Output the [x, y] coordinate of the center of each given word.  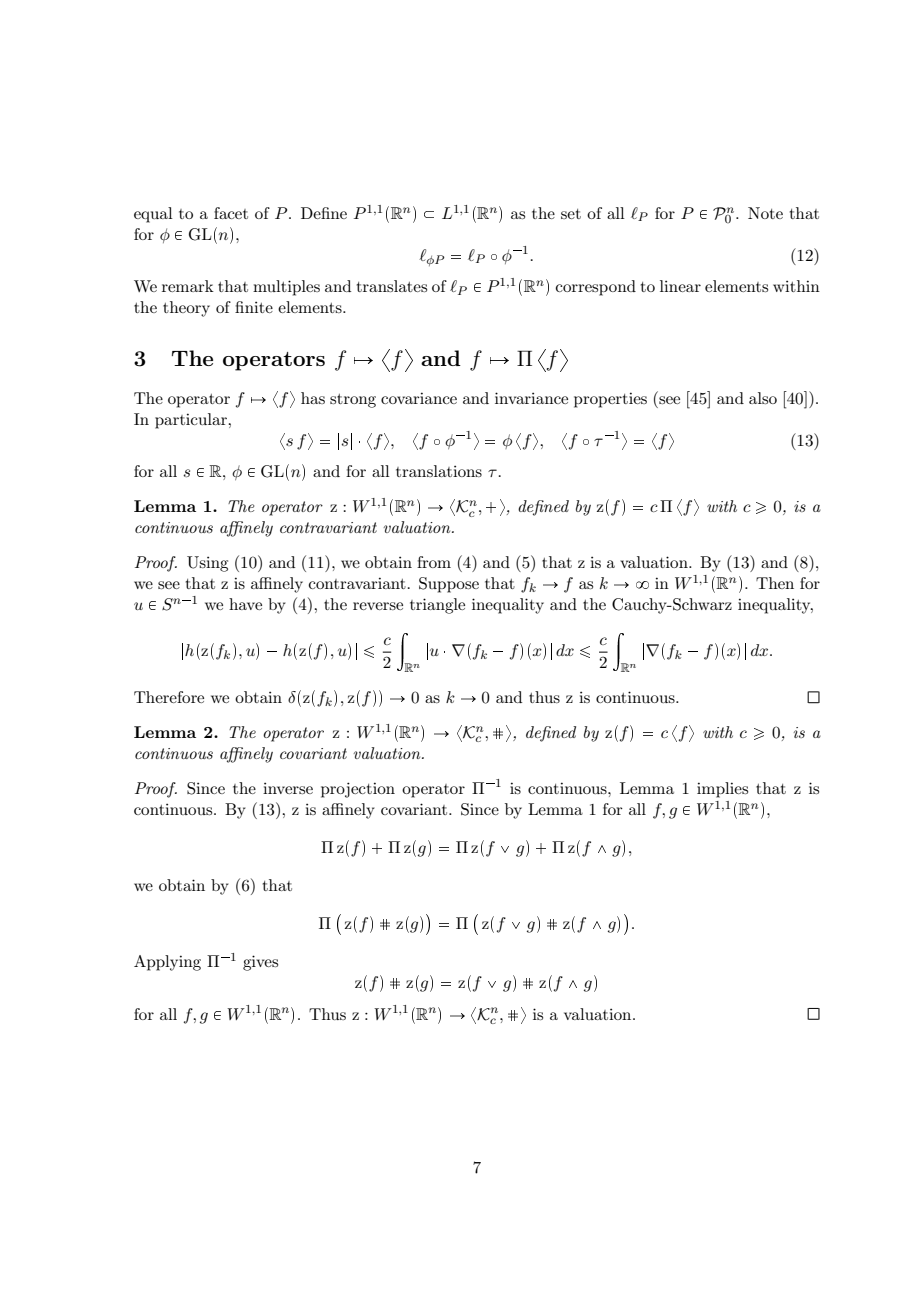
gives [260, 963]
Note [765, 213]
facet [231, 213]
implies [722, 790]
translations [439, 471]
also [763, 398]
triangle [437, 606]
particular [192, 421]
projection [358, 790]
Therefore [169, 697]
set [571, 214]
